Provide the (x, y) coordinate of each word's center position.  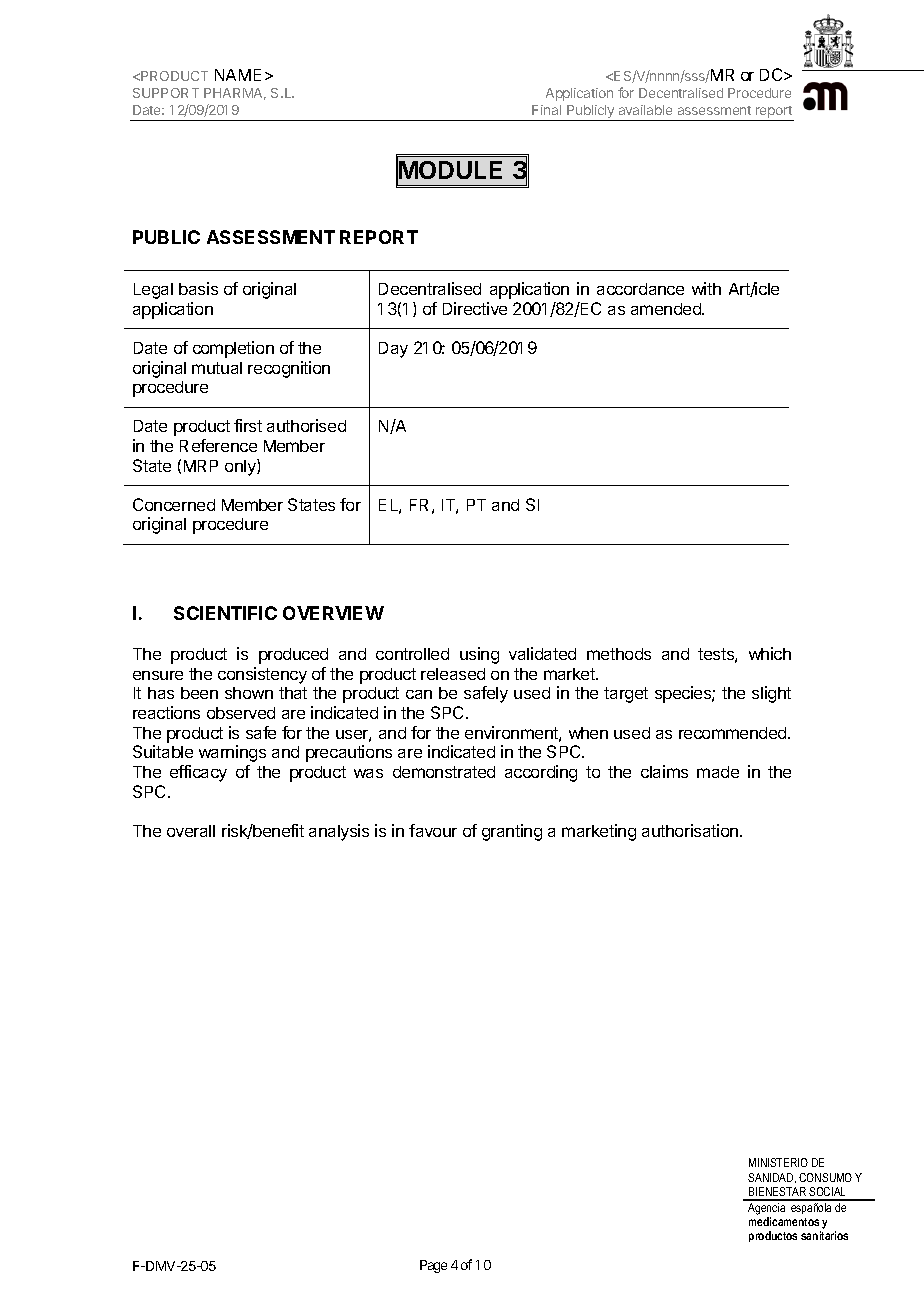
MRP (201, 466)
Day (393, 350)
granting (512, 832)
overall (191, 831)
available (645, 110)
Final (546, 110)
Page (433, 1266)
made (718, 772)
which (770, 653)
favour (433, 830)
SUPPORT (166, 93)
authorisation (691, 830)
